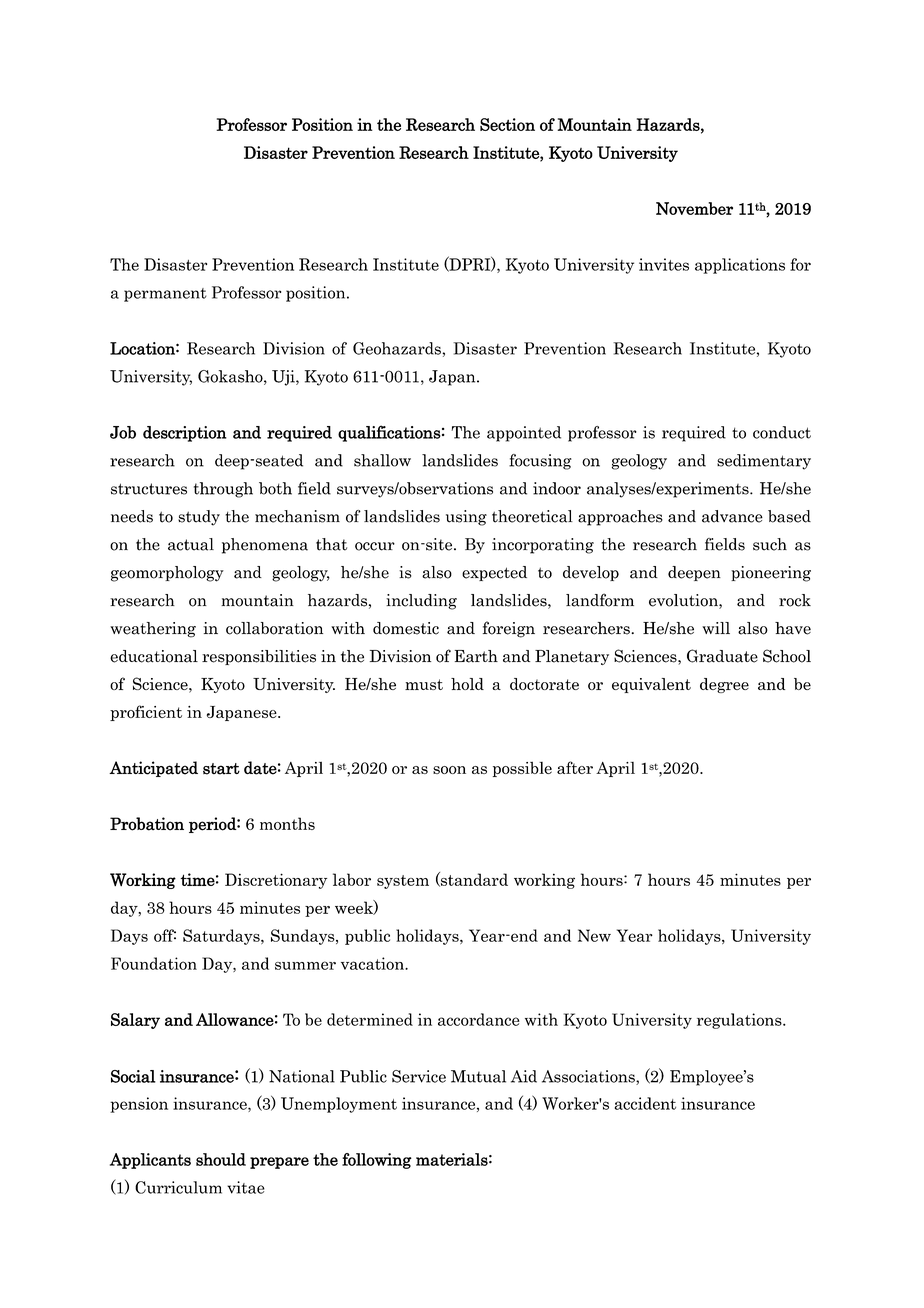 The width and height of the page is (924, 1308). What do you see at coordinates (223, 490) in the page?
I see `through` at bounding box center [223, 490].
